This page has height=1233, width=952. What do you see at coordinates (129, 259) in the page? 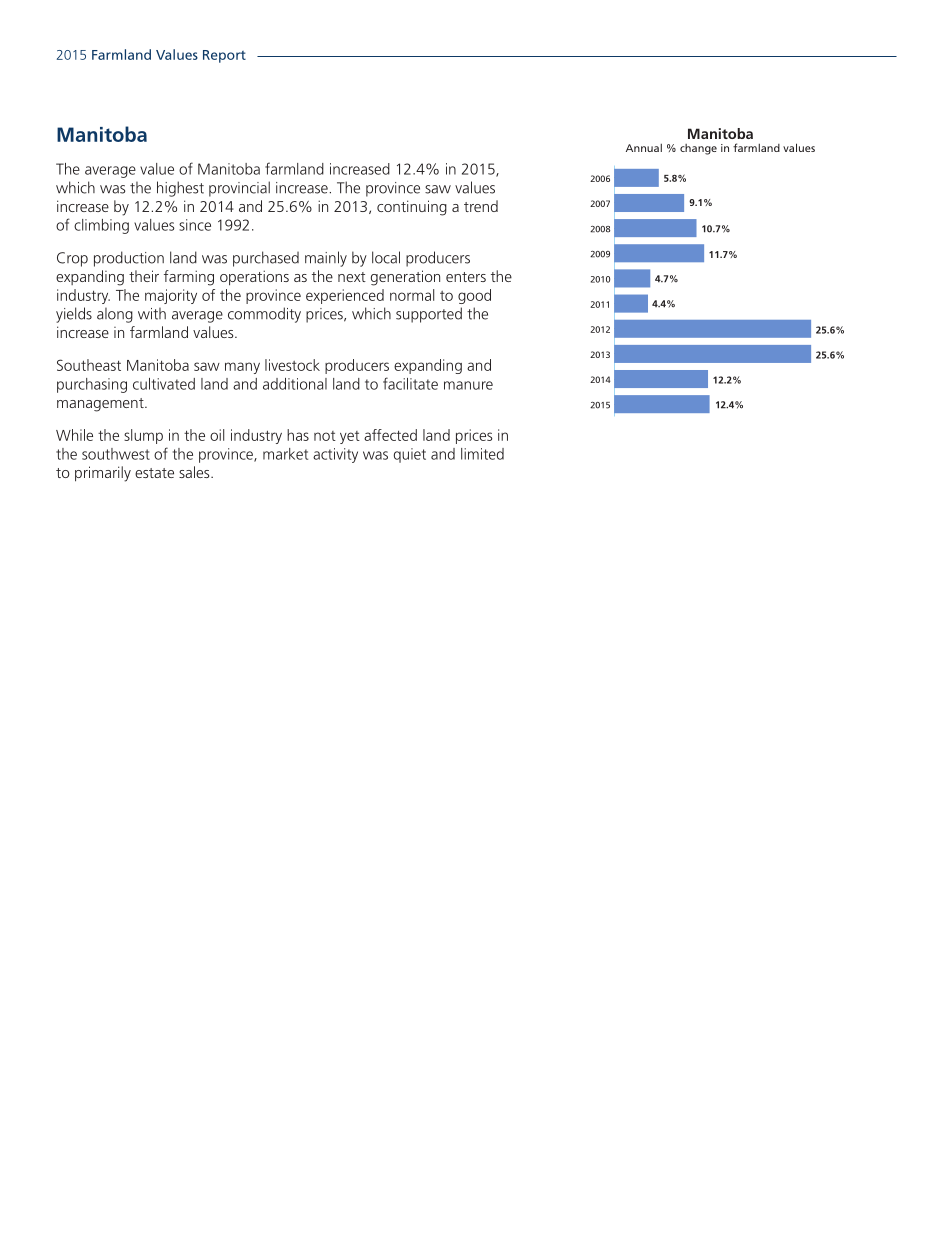
I see `production` at bounding box center [129, 259].
